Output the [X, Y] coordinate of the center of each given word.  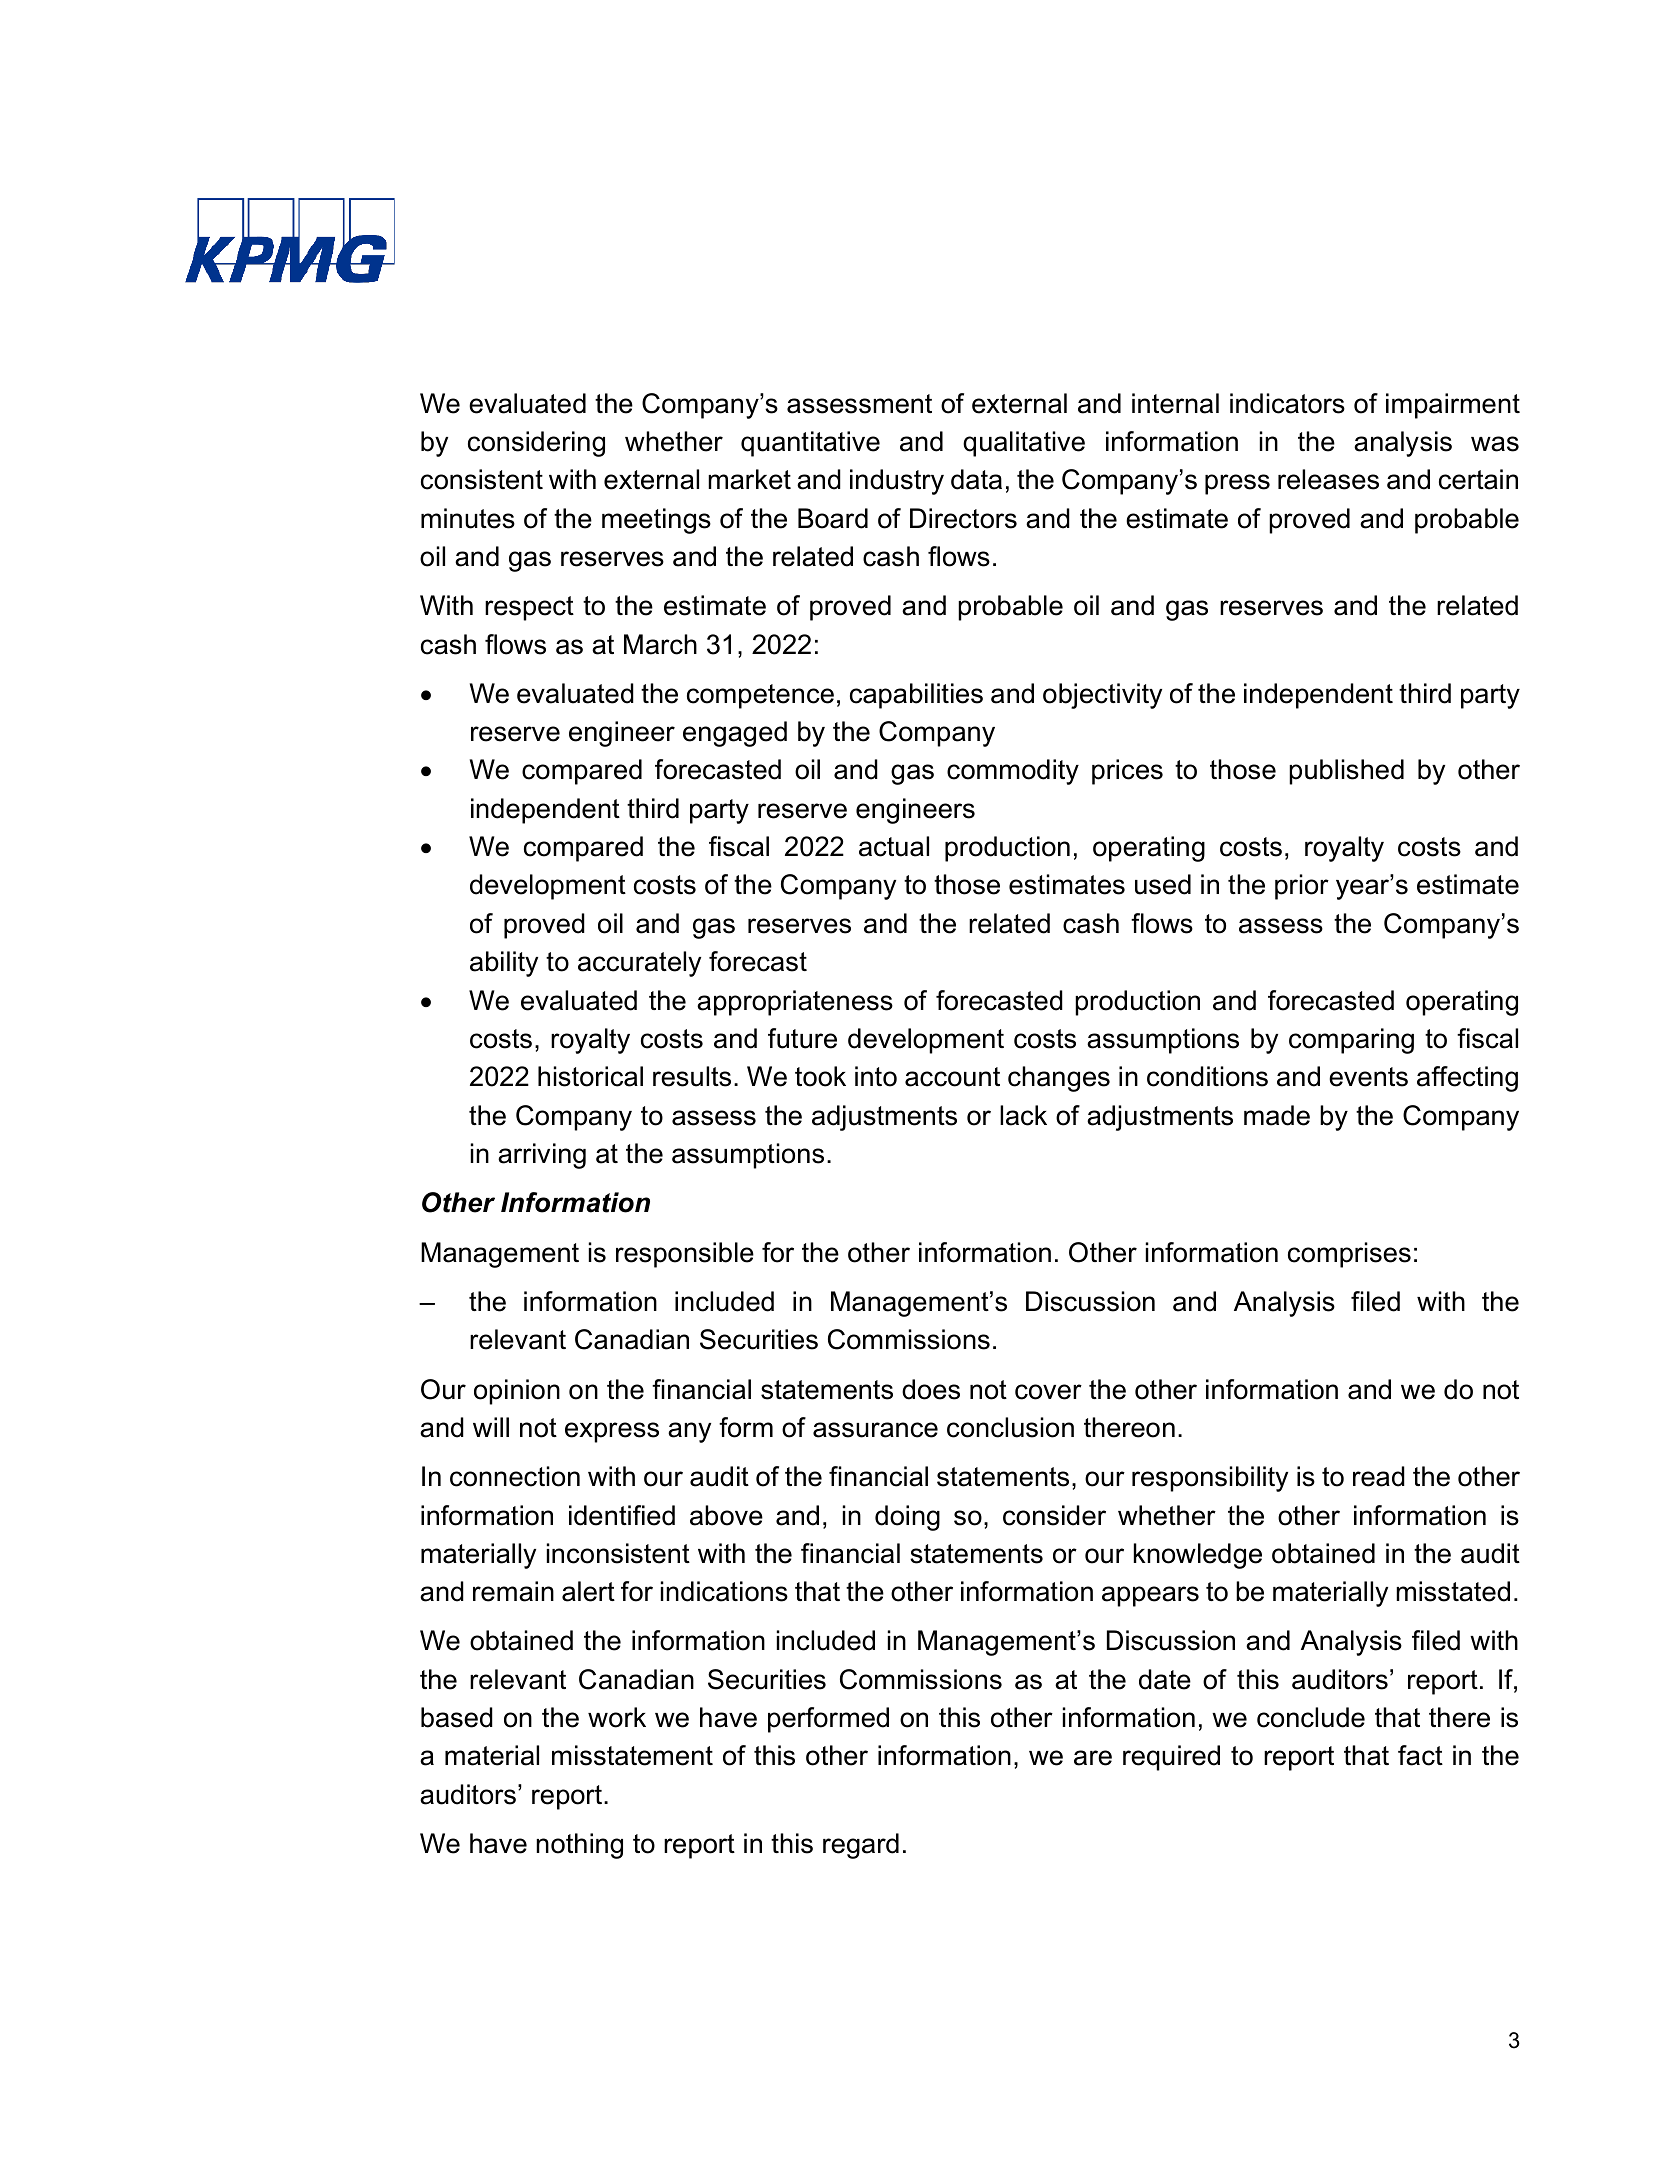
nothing [579, 1846]
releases [1328, 479]
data [976, 479]
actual [894, 846]
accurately [639, 964]
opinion [517, 1392]
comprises [1349, 1255]
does [931, 1389]
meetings [656, 521]
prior [1302, 887]
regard [861, 1846]
